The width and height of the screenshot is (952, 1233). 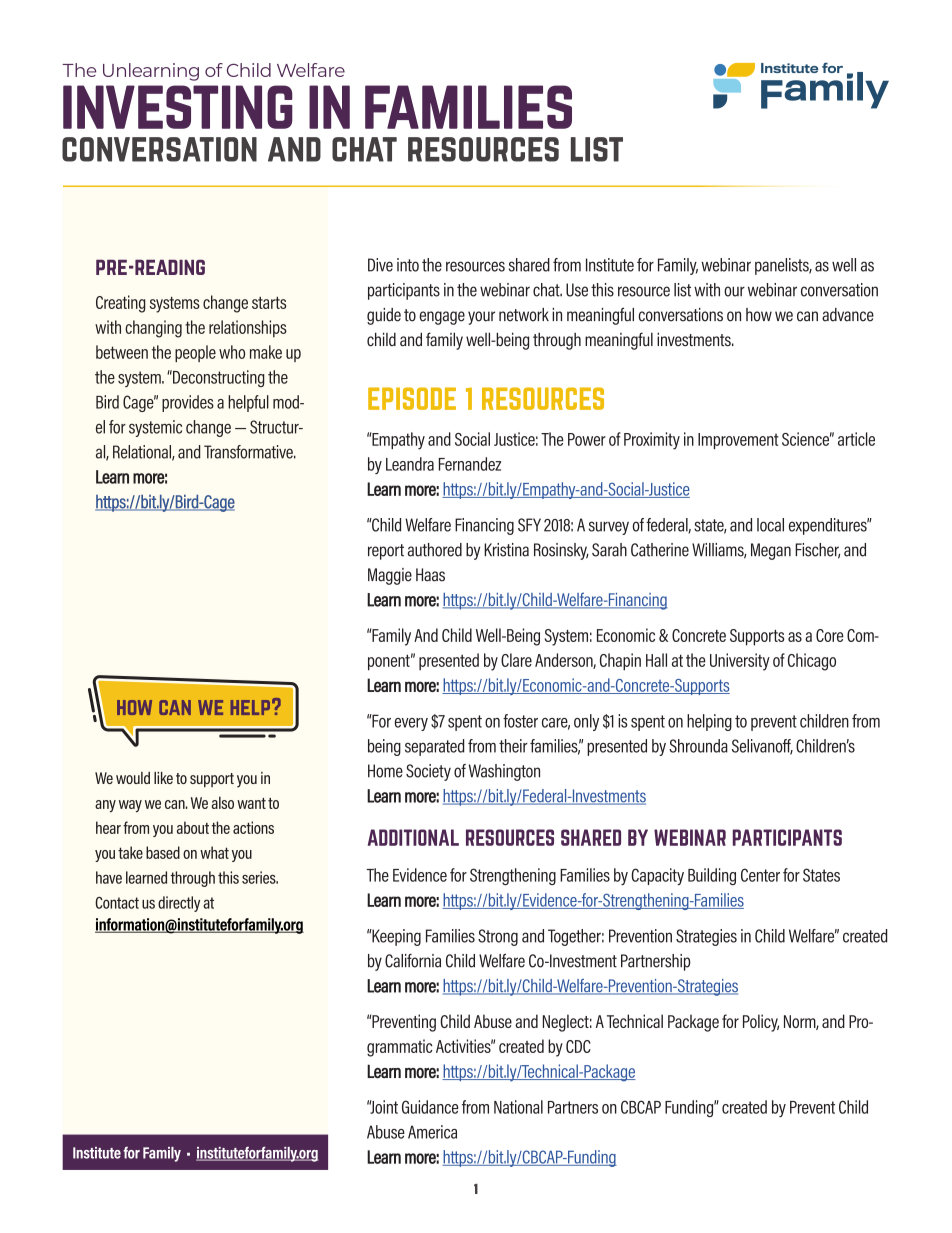 I want to click on directly, so click(x=179, y=904).
